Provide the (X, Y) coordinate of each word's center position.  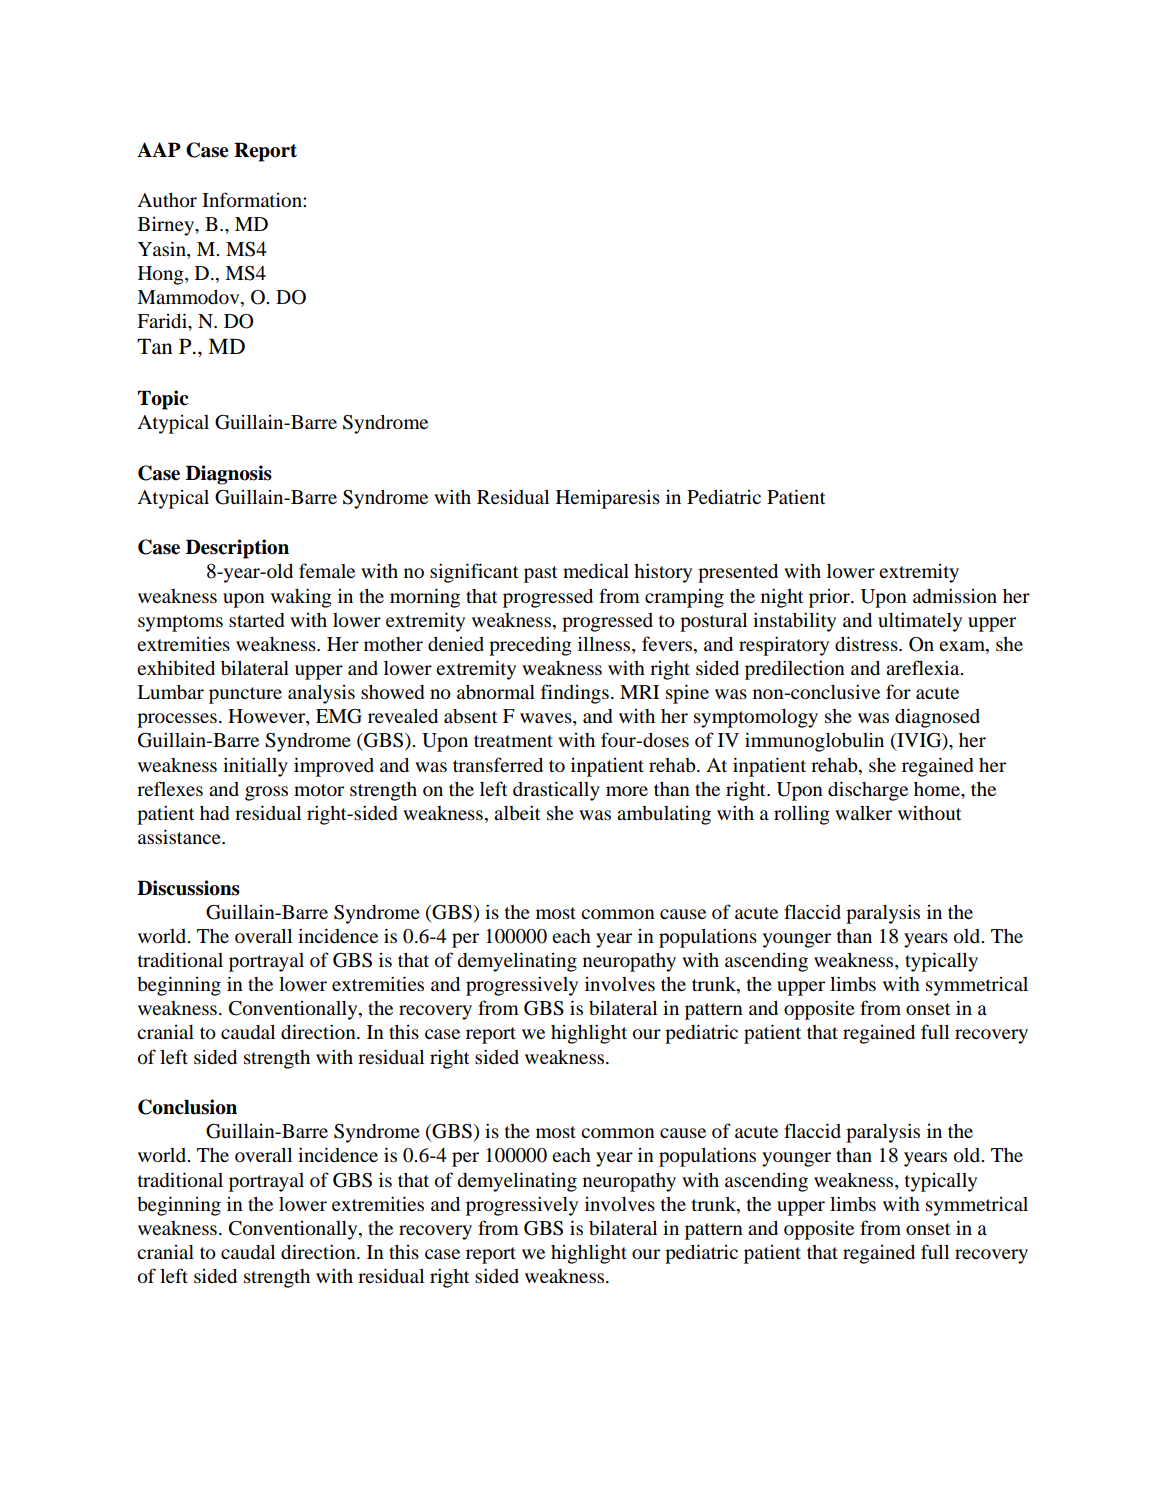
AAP (159, 149)
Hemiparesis (608, 499)
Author (167, 200)
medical (596, 571)
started (256, 620)
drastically (556, 791)
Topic (163, 400)
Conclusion (187, 1107)
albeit (517, 812)
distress (867, 644)
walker (863, 813)
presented (738, 573)
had (214, 813)
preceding (530, 646)
